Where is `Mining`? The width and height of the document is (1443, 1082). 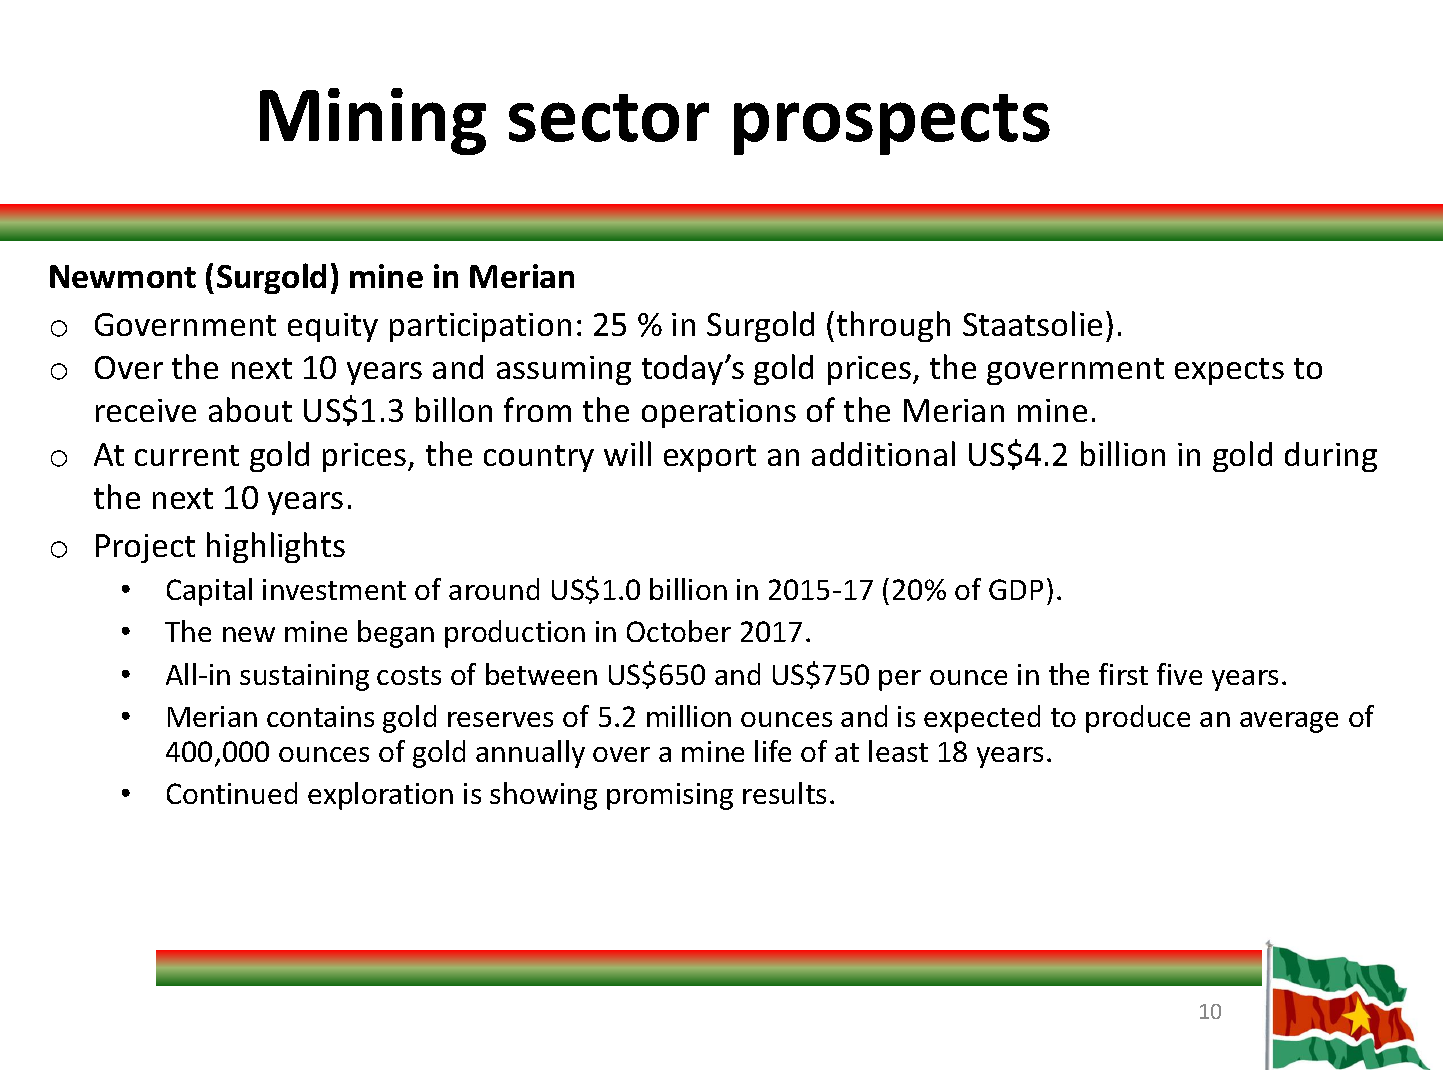
Mining is located at coordinates (373, 121).
